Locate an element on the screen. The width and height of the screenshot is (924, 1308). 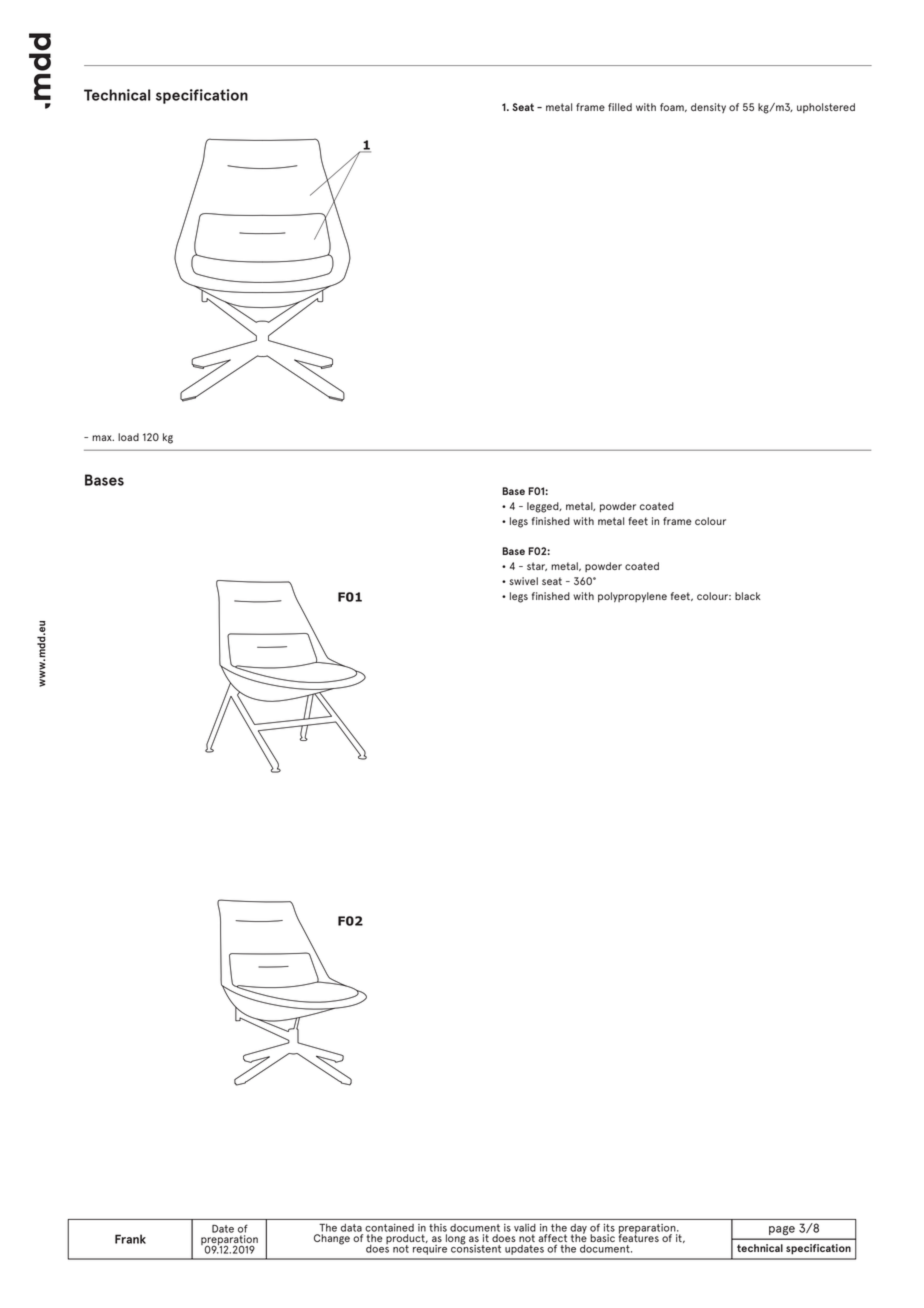
filled is located at coordinates (620, 107).
